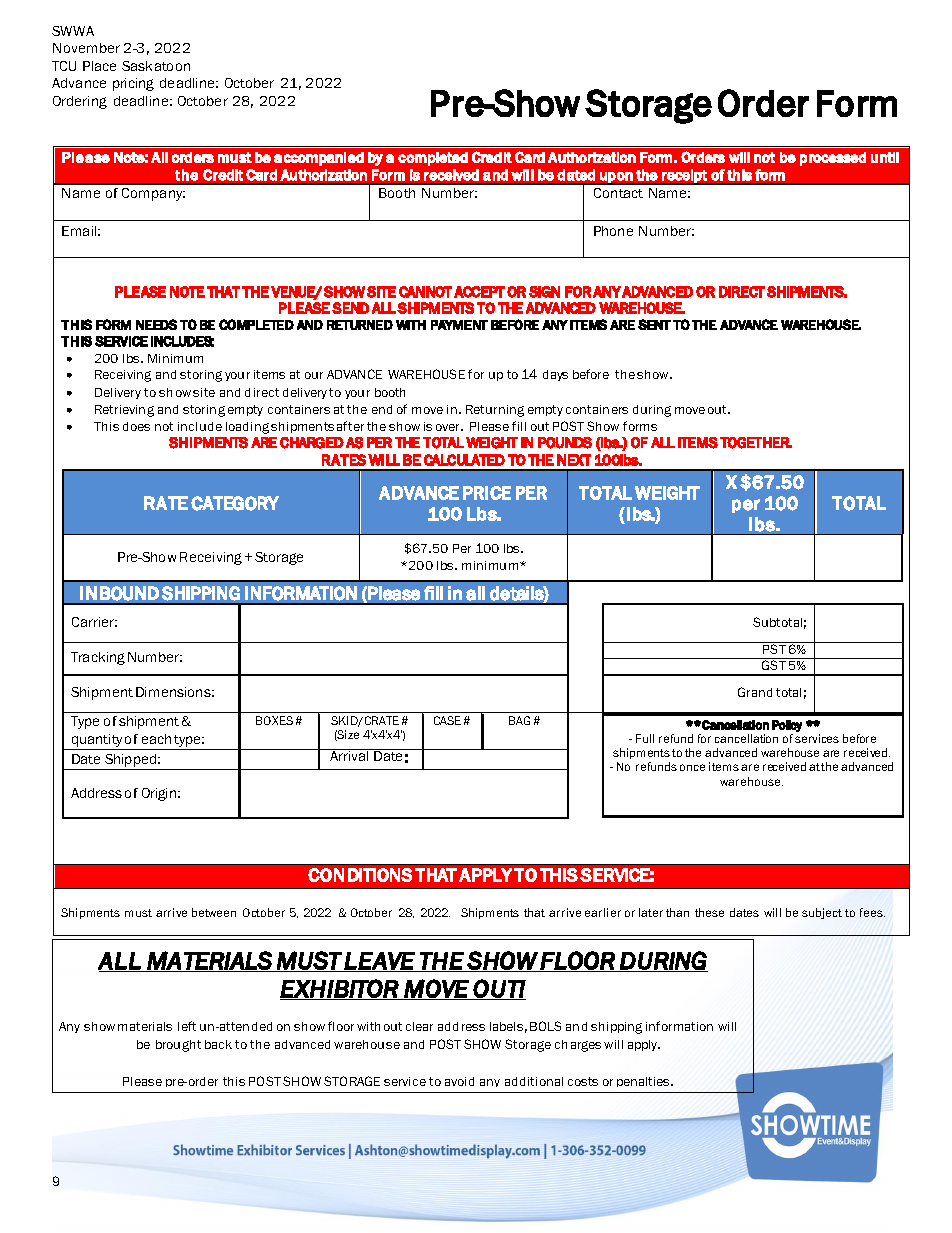  Describe the element at coordinates (833, 159) in the screenshot. I see `processed` at that location.
